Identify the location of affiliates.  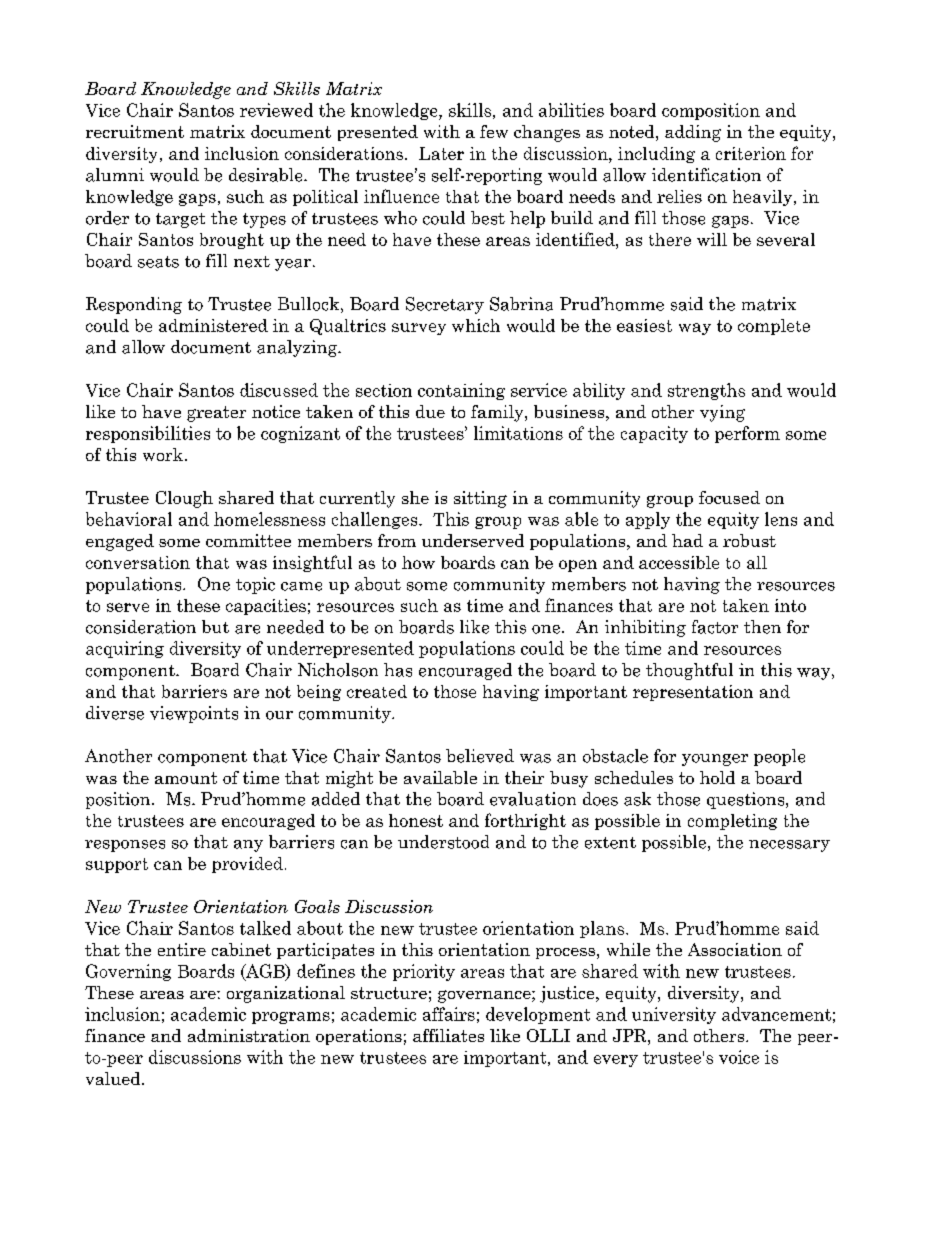
(448, 1035).
